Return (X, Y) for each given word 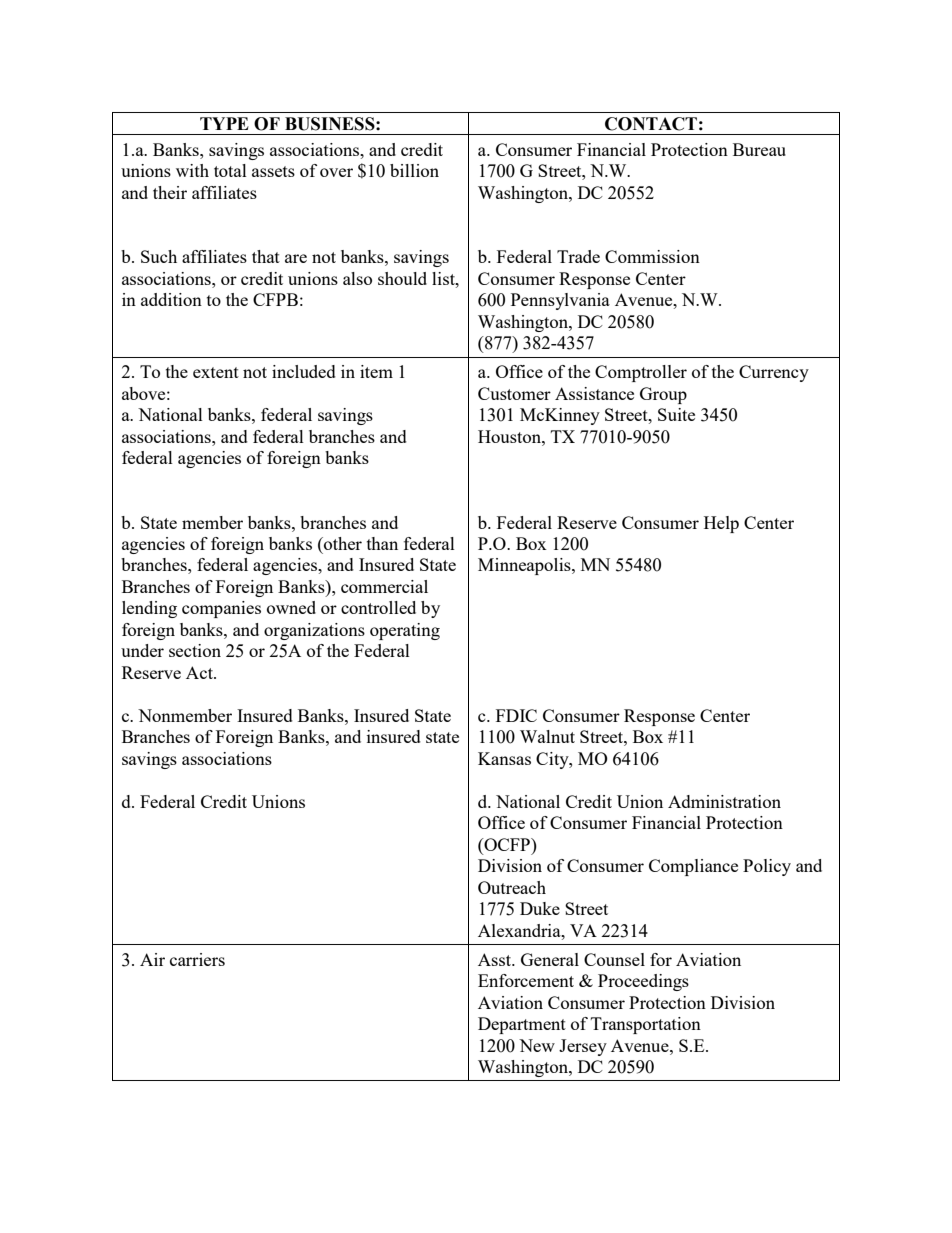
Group (663, 395)
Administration (724, 801)
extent (216, 372)
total (230, 170)
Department (522, 1025)
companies (221, 609)
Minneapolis (525, 566)
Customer (514, 393)
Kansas (504, 758)
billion (414, 170)
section (195, 650)
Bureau (759, 149)
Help (721, 524)
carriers (197, 959)
